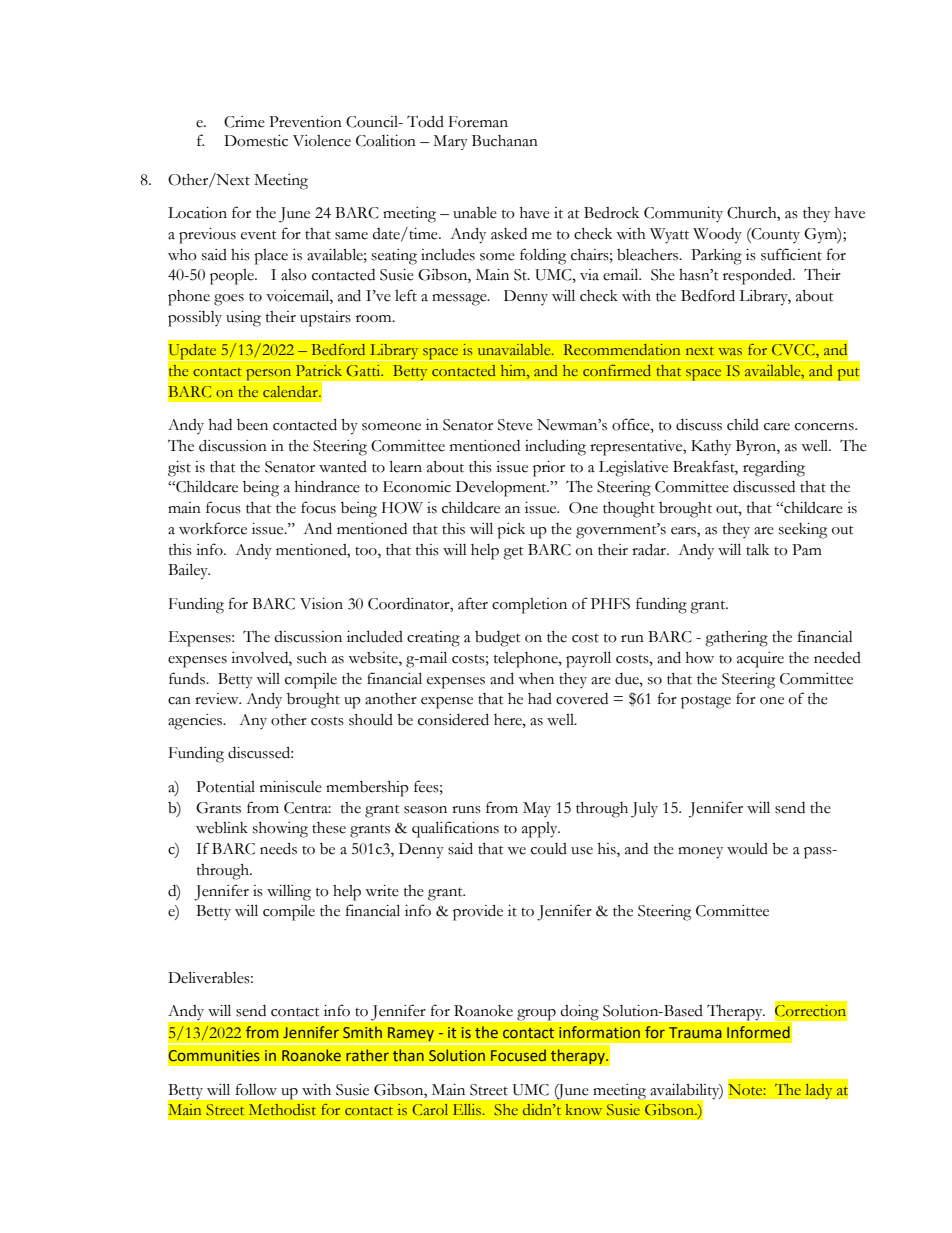  Describe the element at coordinates (819, 1091) in the screenshot. I see `lady` at that location.
